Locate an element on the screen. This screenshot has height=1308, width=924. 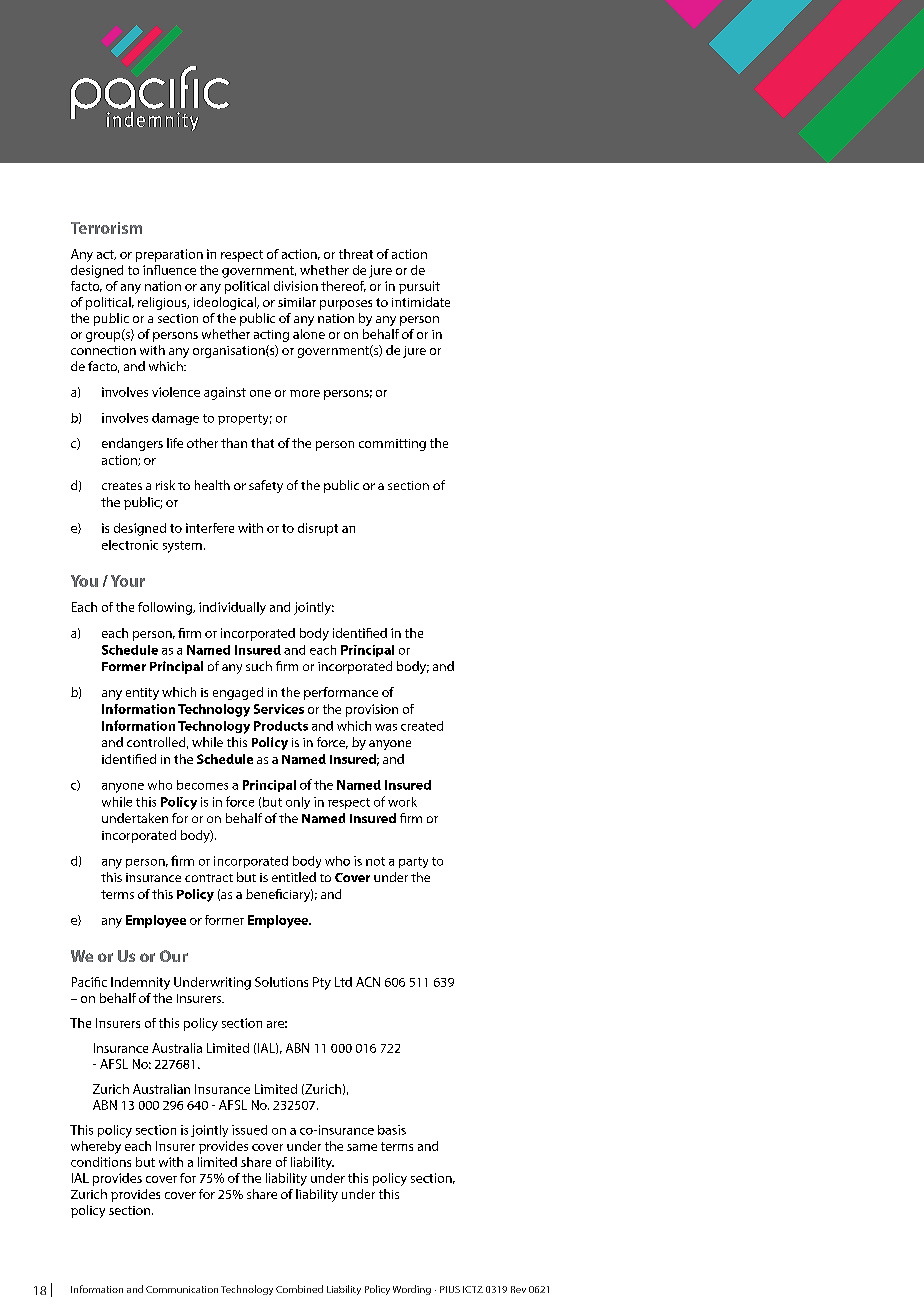
contract is located at coordinates (209, 878).
